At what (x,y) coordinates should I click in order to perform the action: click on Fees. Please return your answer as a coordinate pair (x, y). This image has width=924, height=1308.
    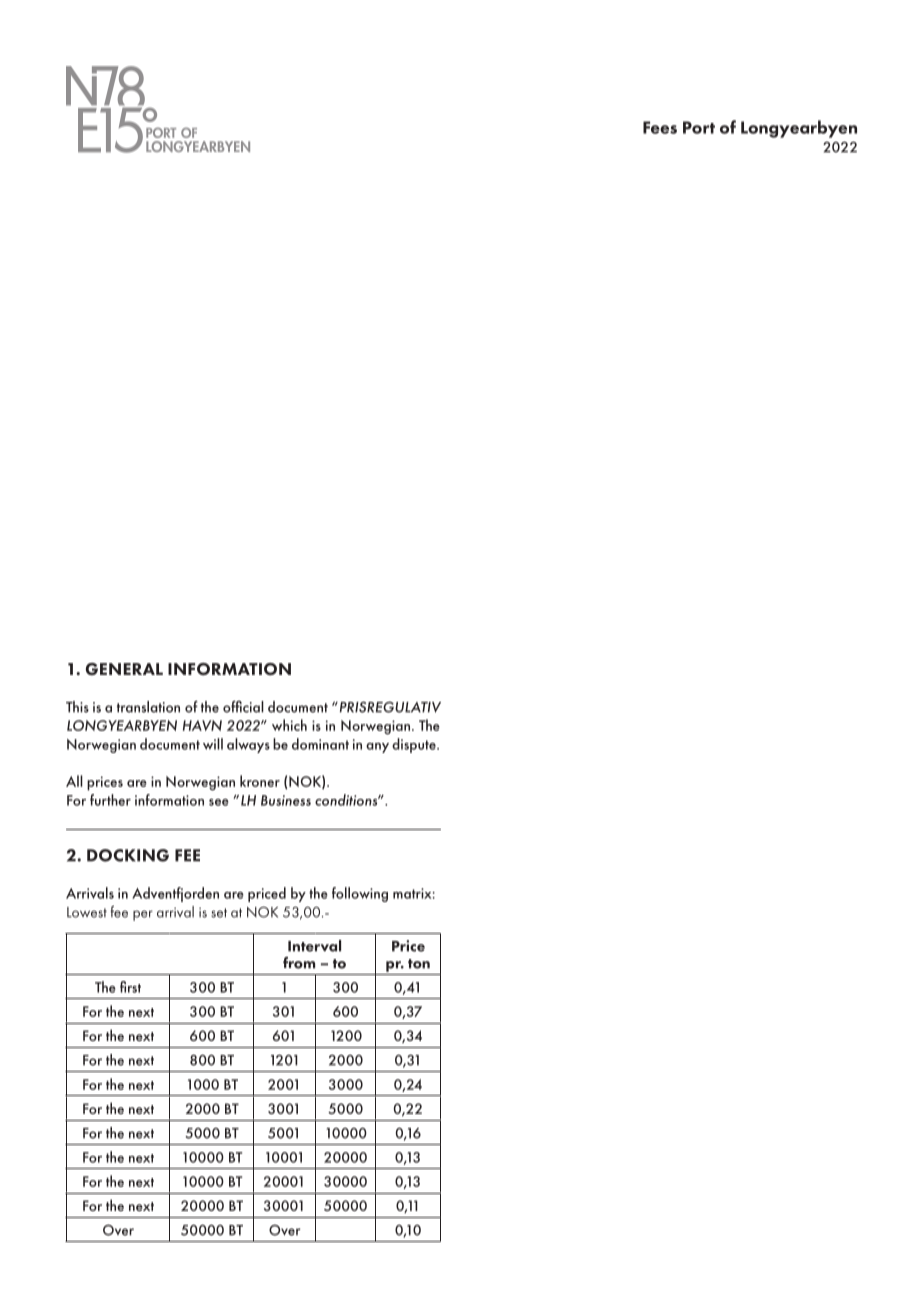
    Looking at the image, I should click on (660, 127).
